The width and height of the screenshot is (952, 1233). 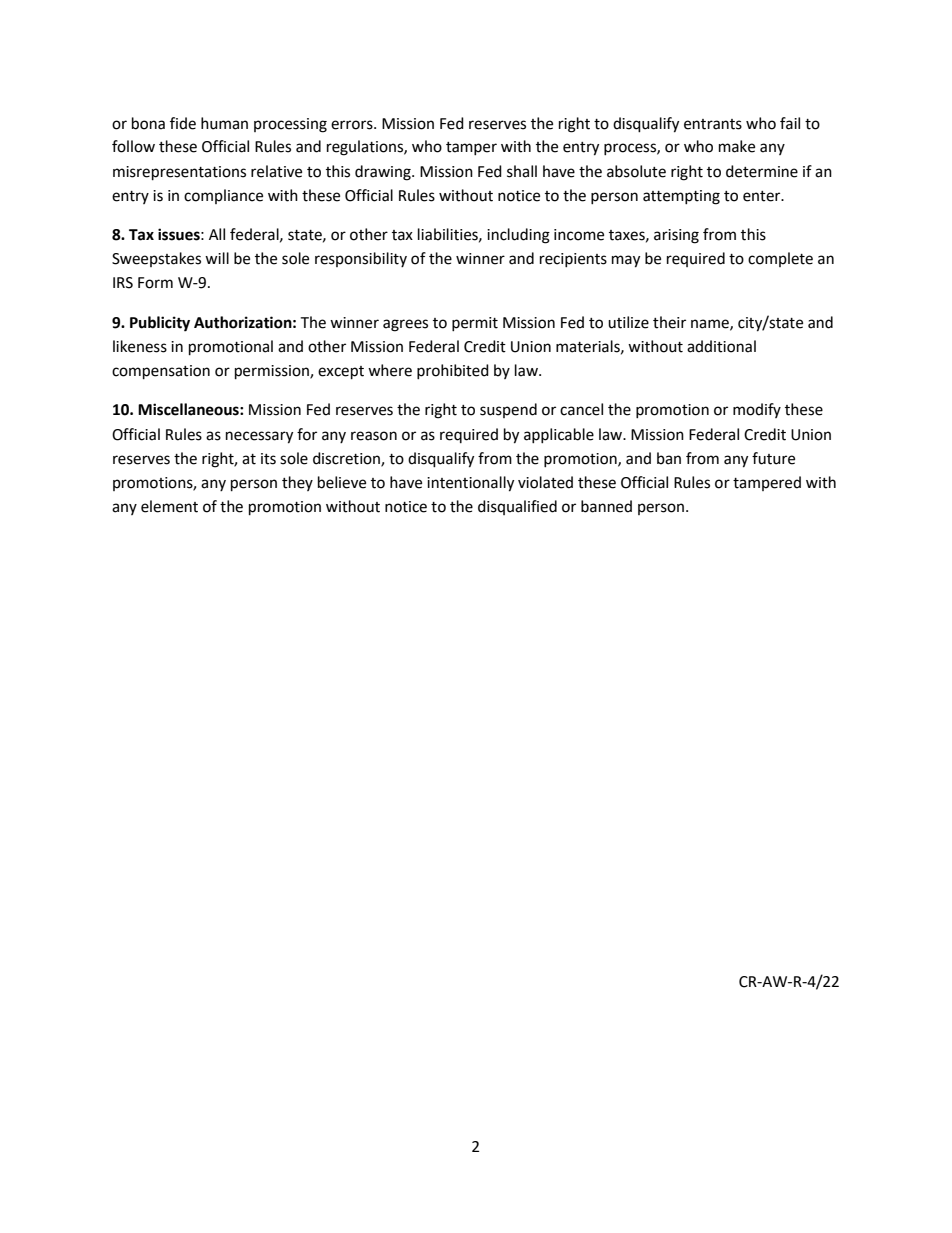 I want to click on including, so click(x=518, y=236).
